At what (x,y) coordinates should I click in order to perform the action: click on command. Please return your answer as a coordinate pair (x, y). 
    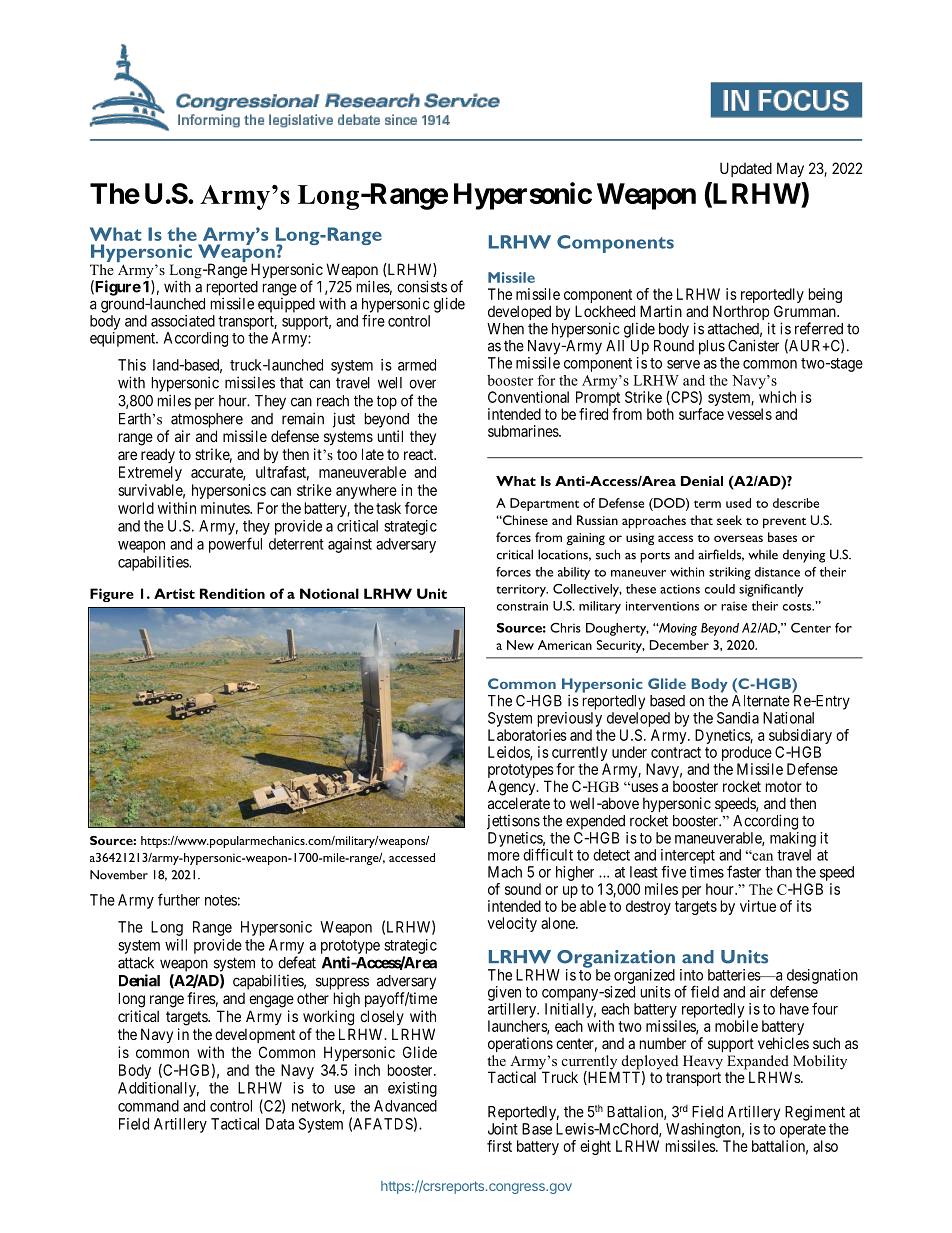
    Looking at the image, I should click on (148, 1106).
